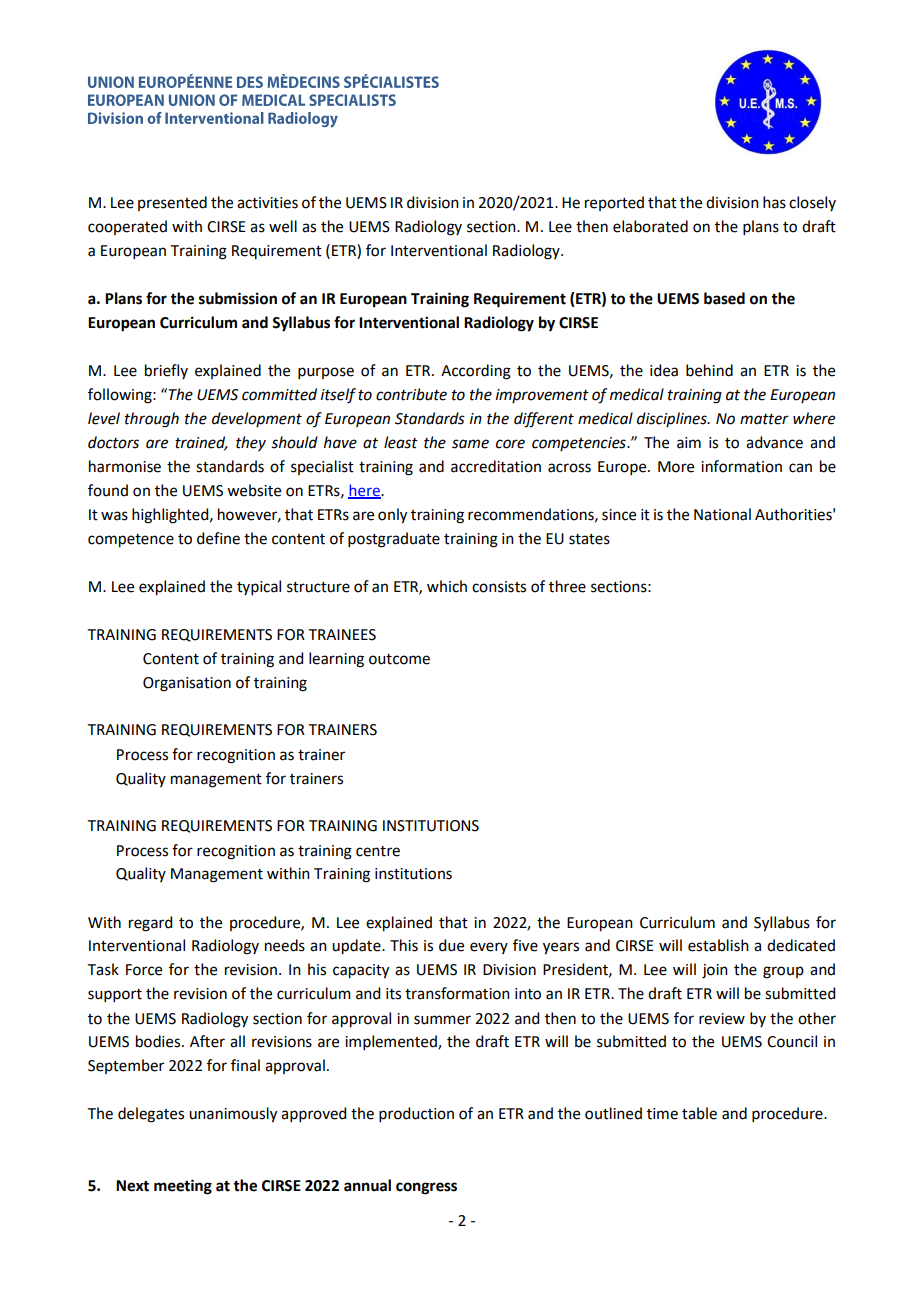 The image size is (924, 1308). I want to click on establish, so click(718, 945).
